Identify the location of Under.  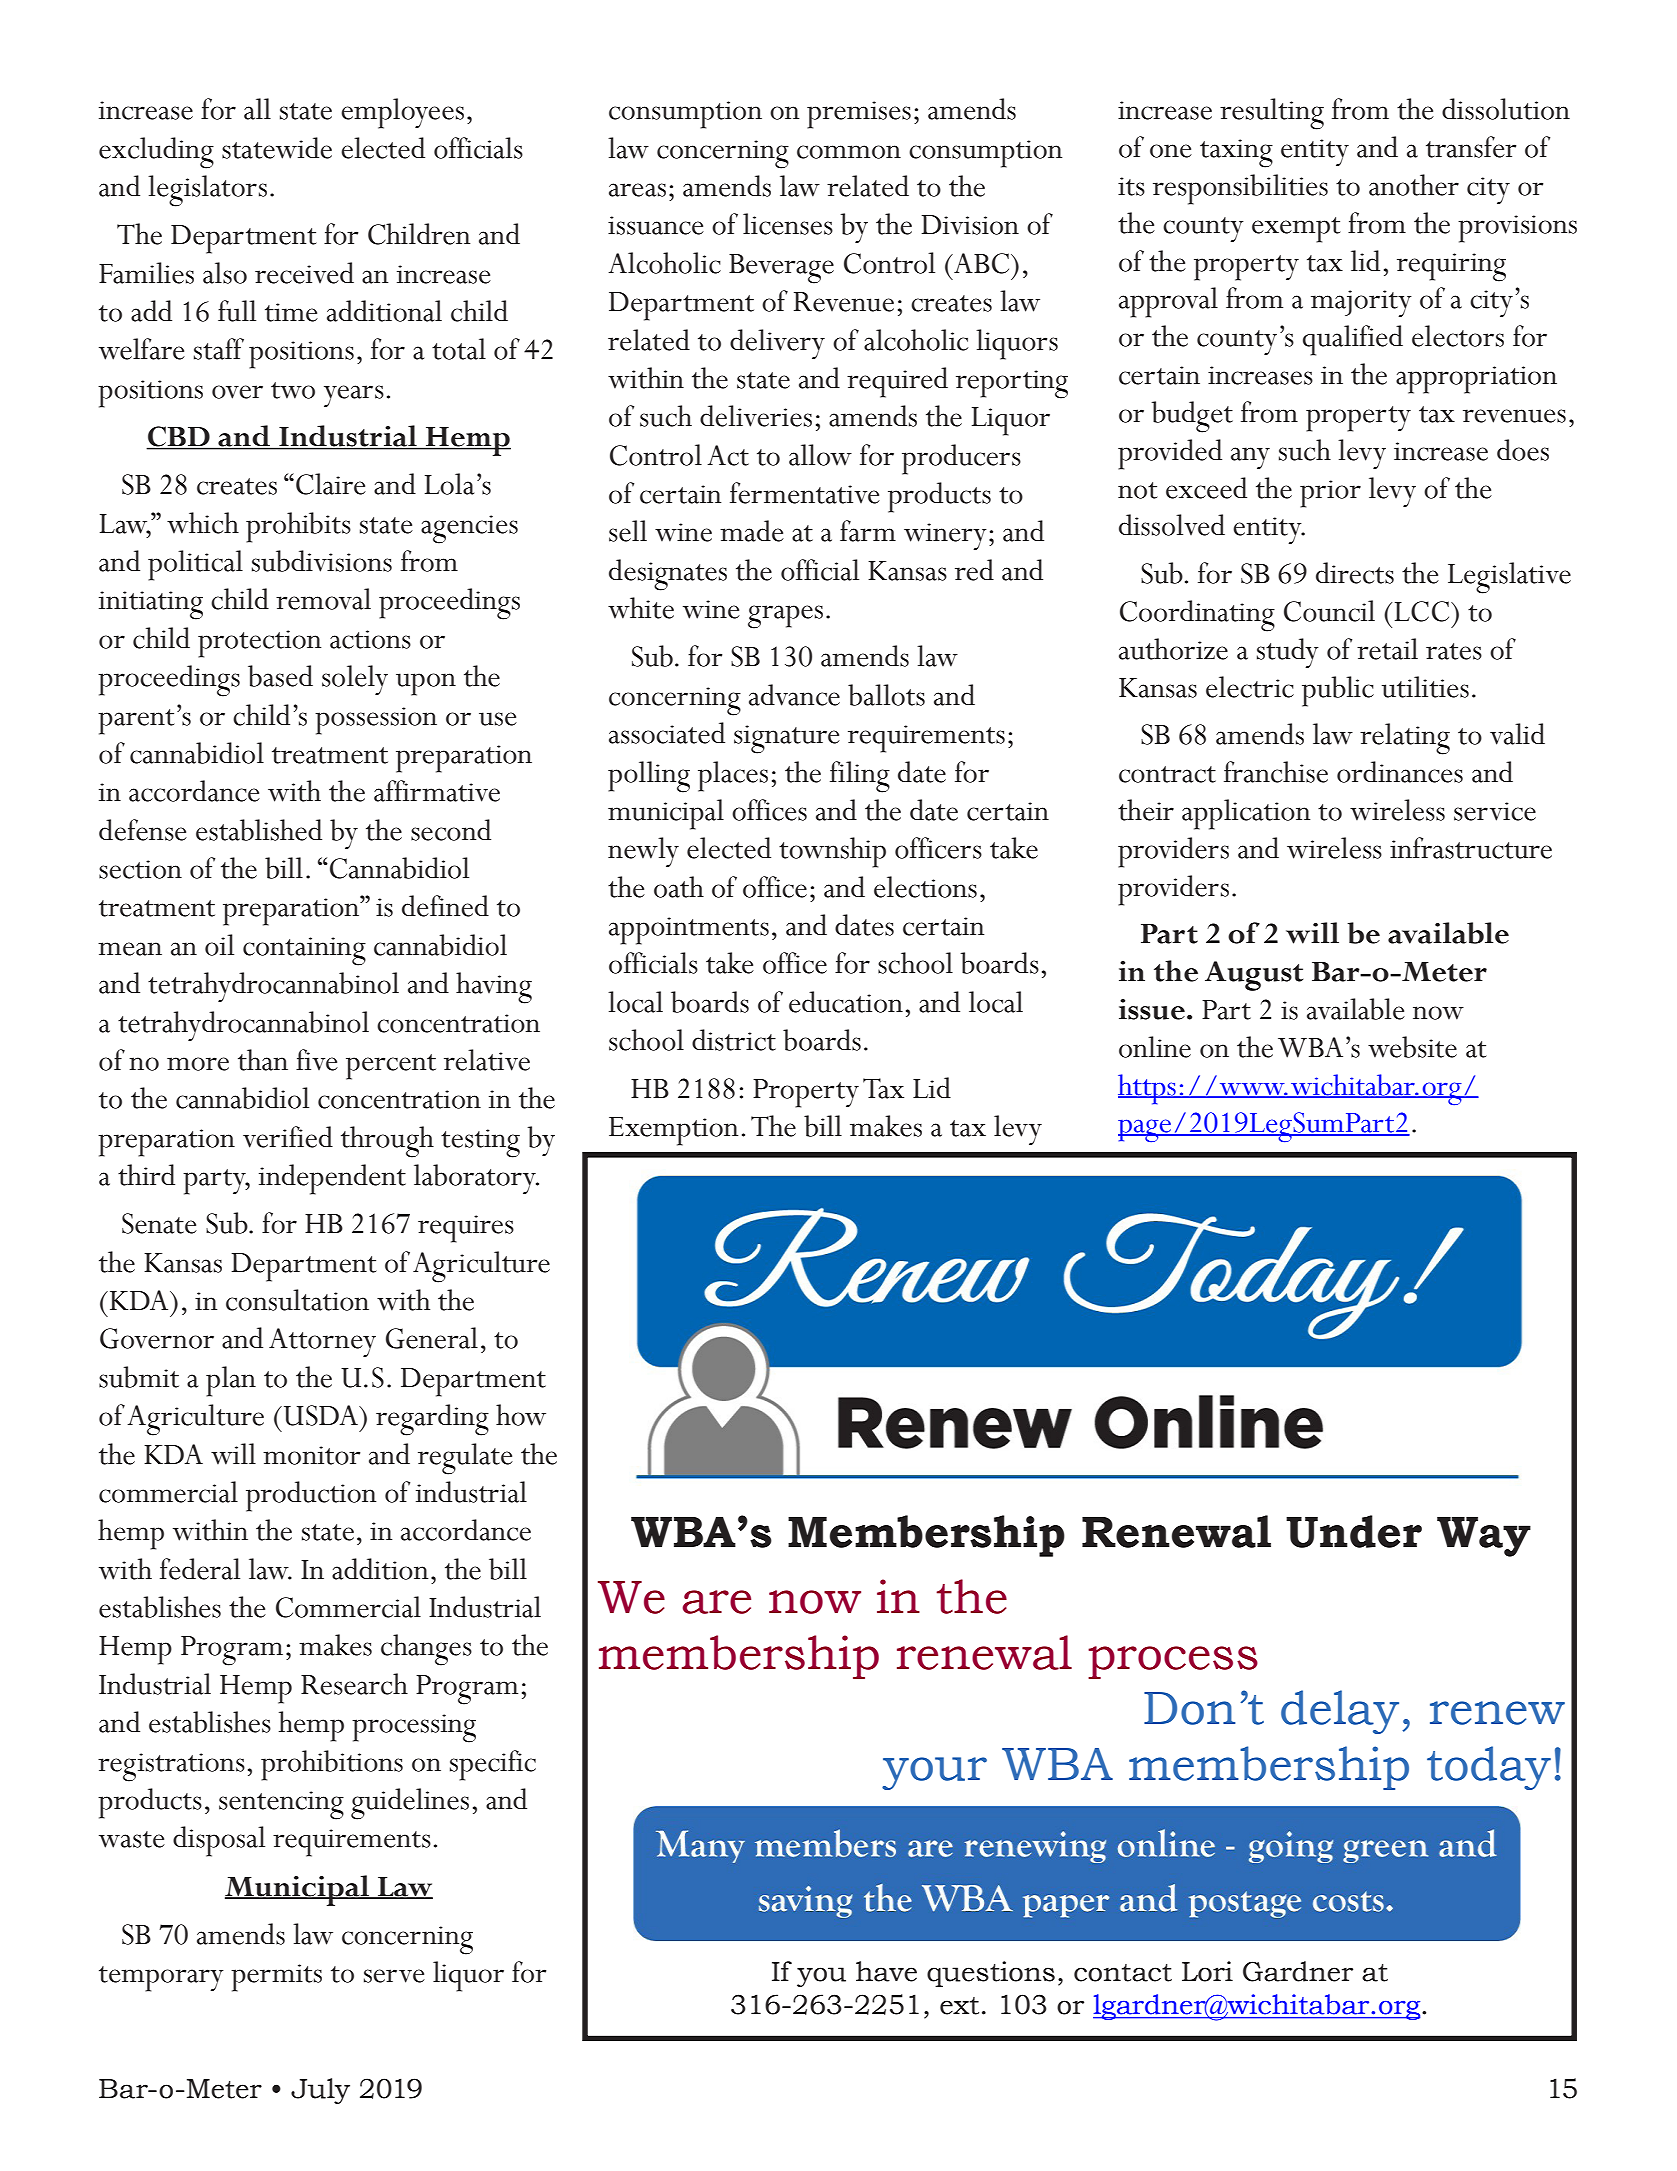
(1354, 1531).
